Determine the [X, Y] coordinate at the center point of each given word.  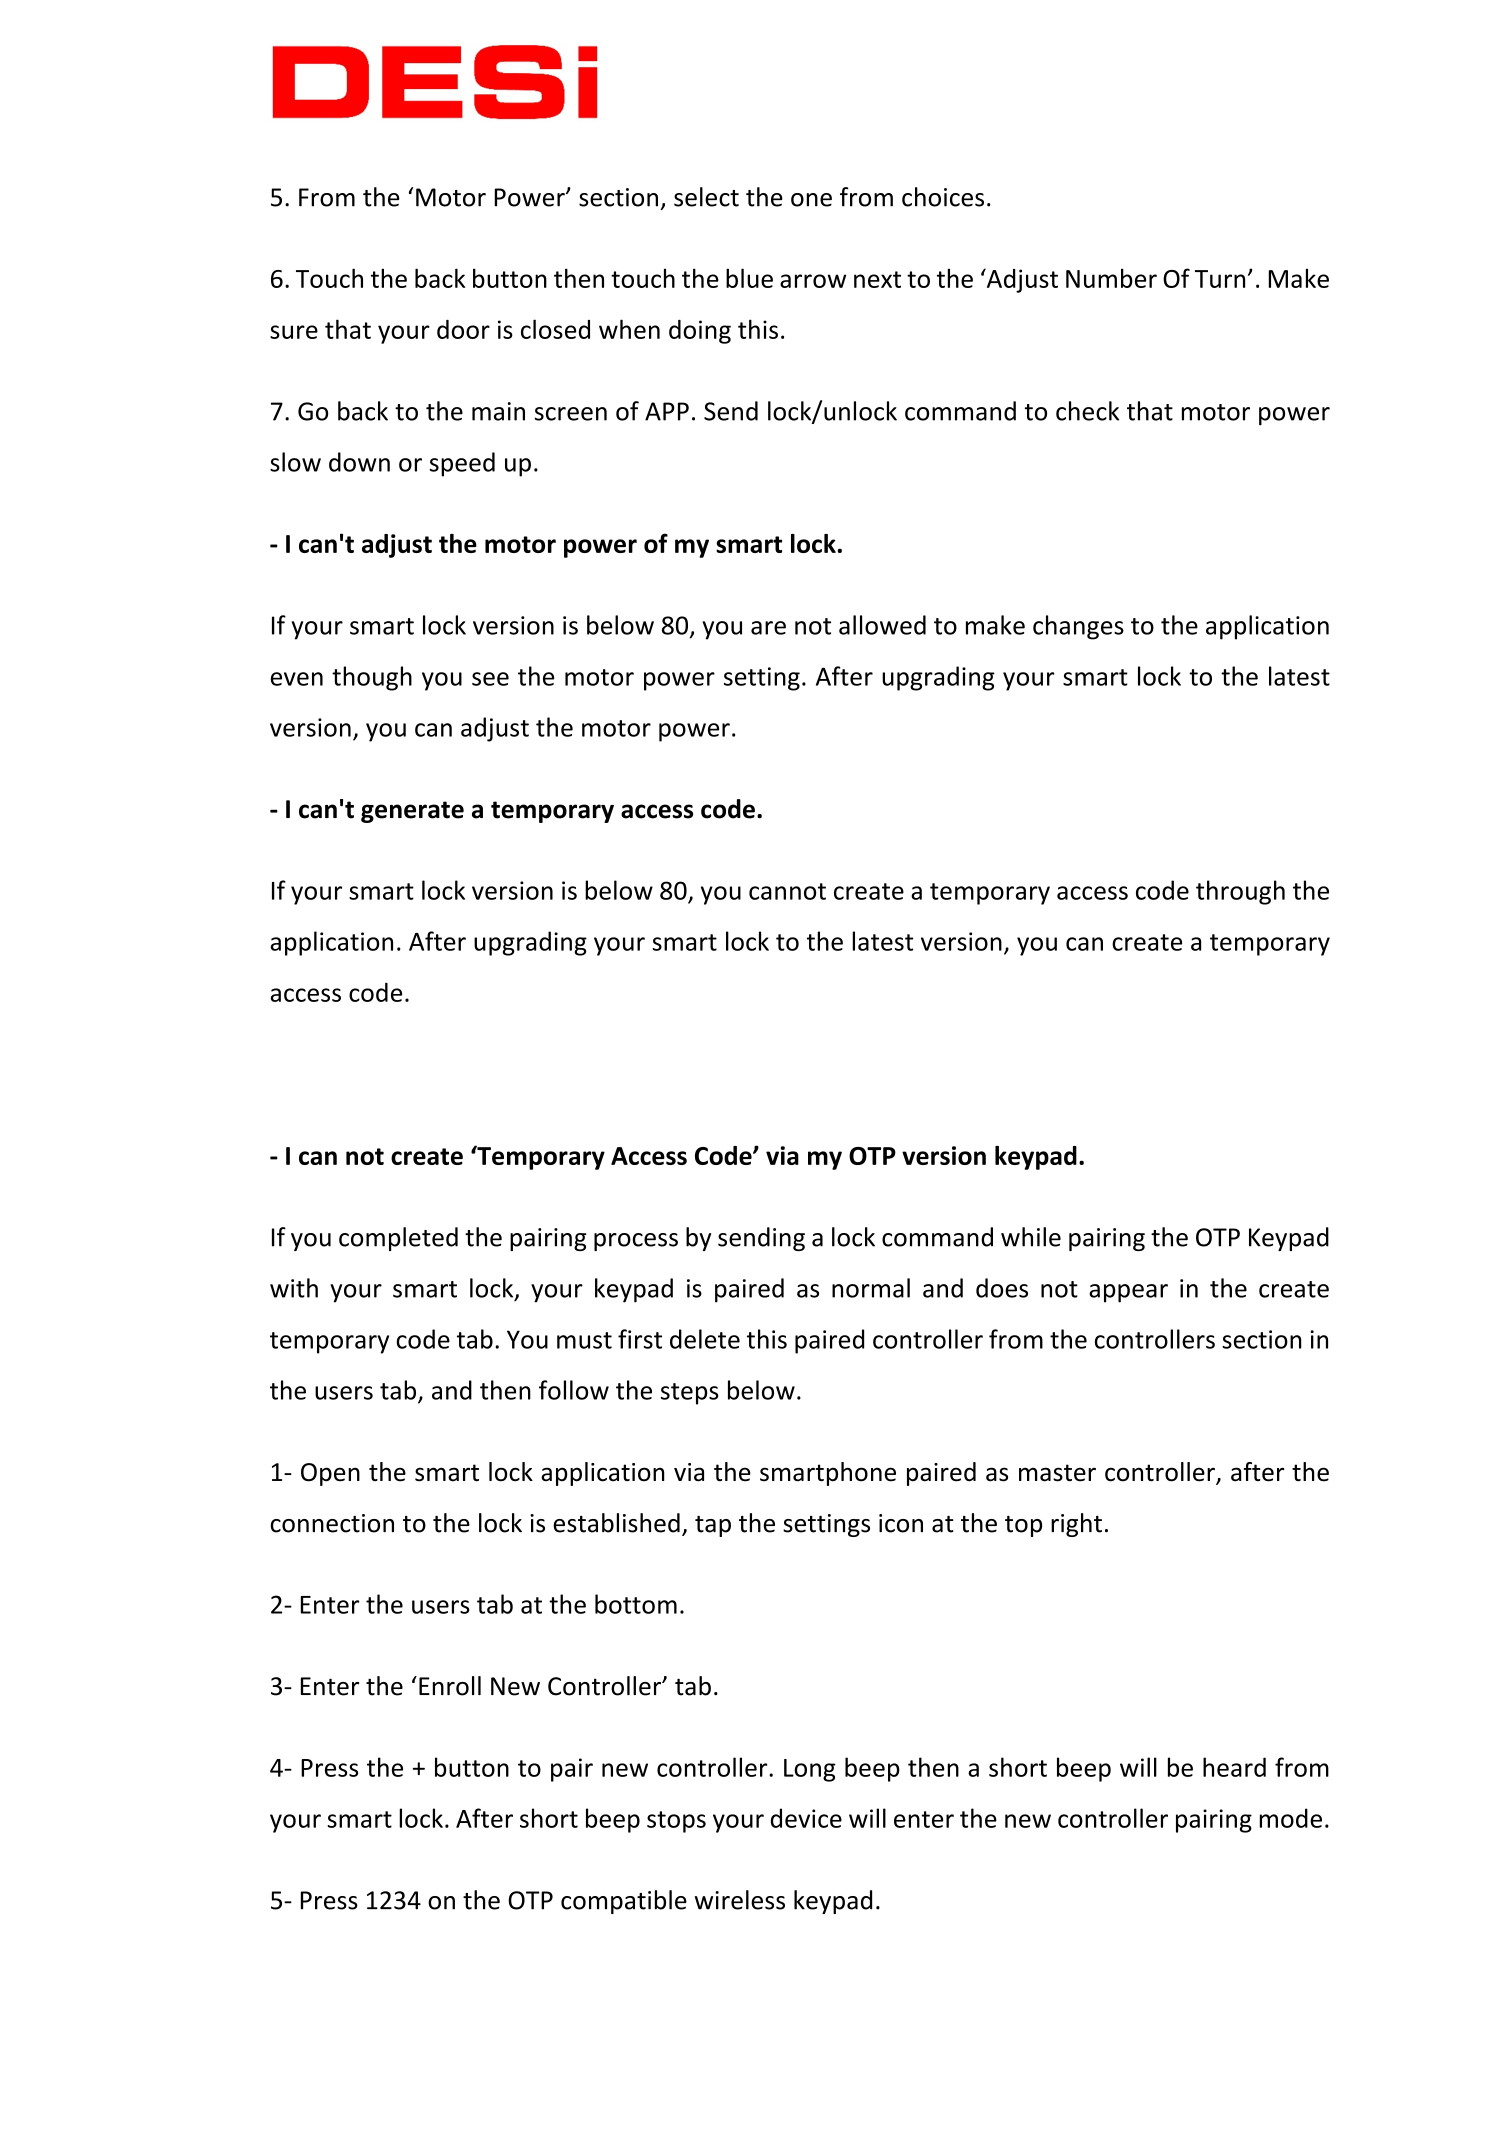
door [463, 329]
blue [749, 278]
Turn [1220, 279]
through [1240, 892]
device [806, 1818]
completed [398, 1239]
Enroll [450, 1686]
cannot [787, 891]
